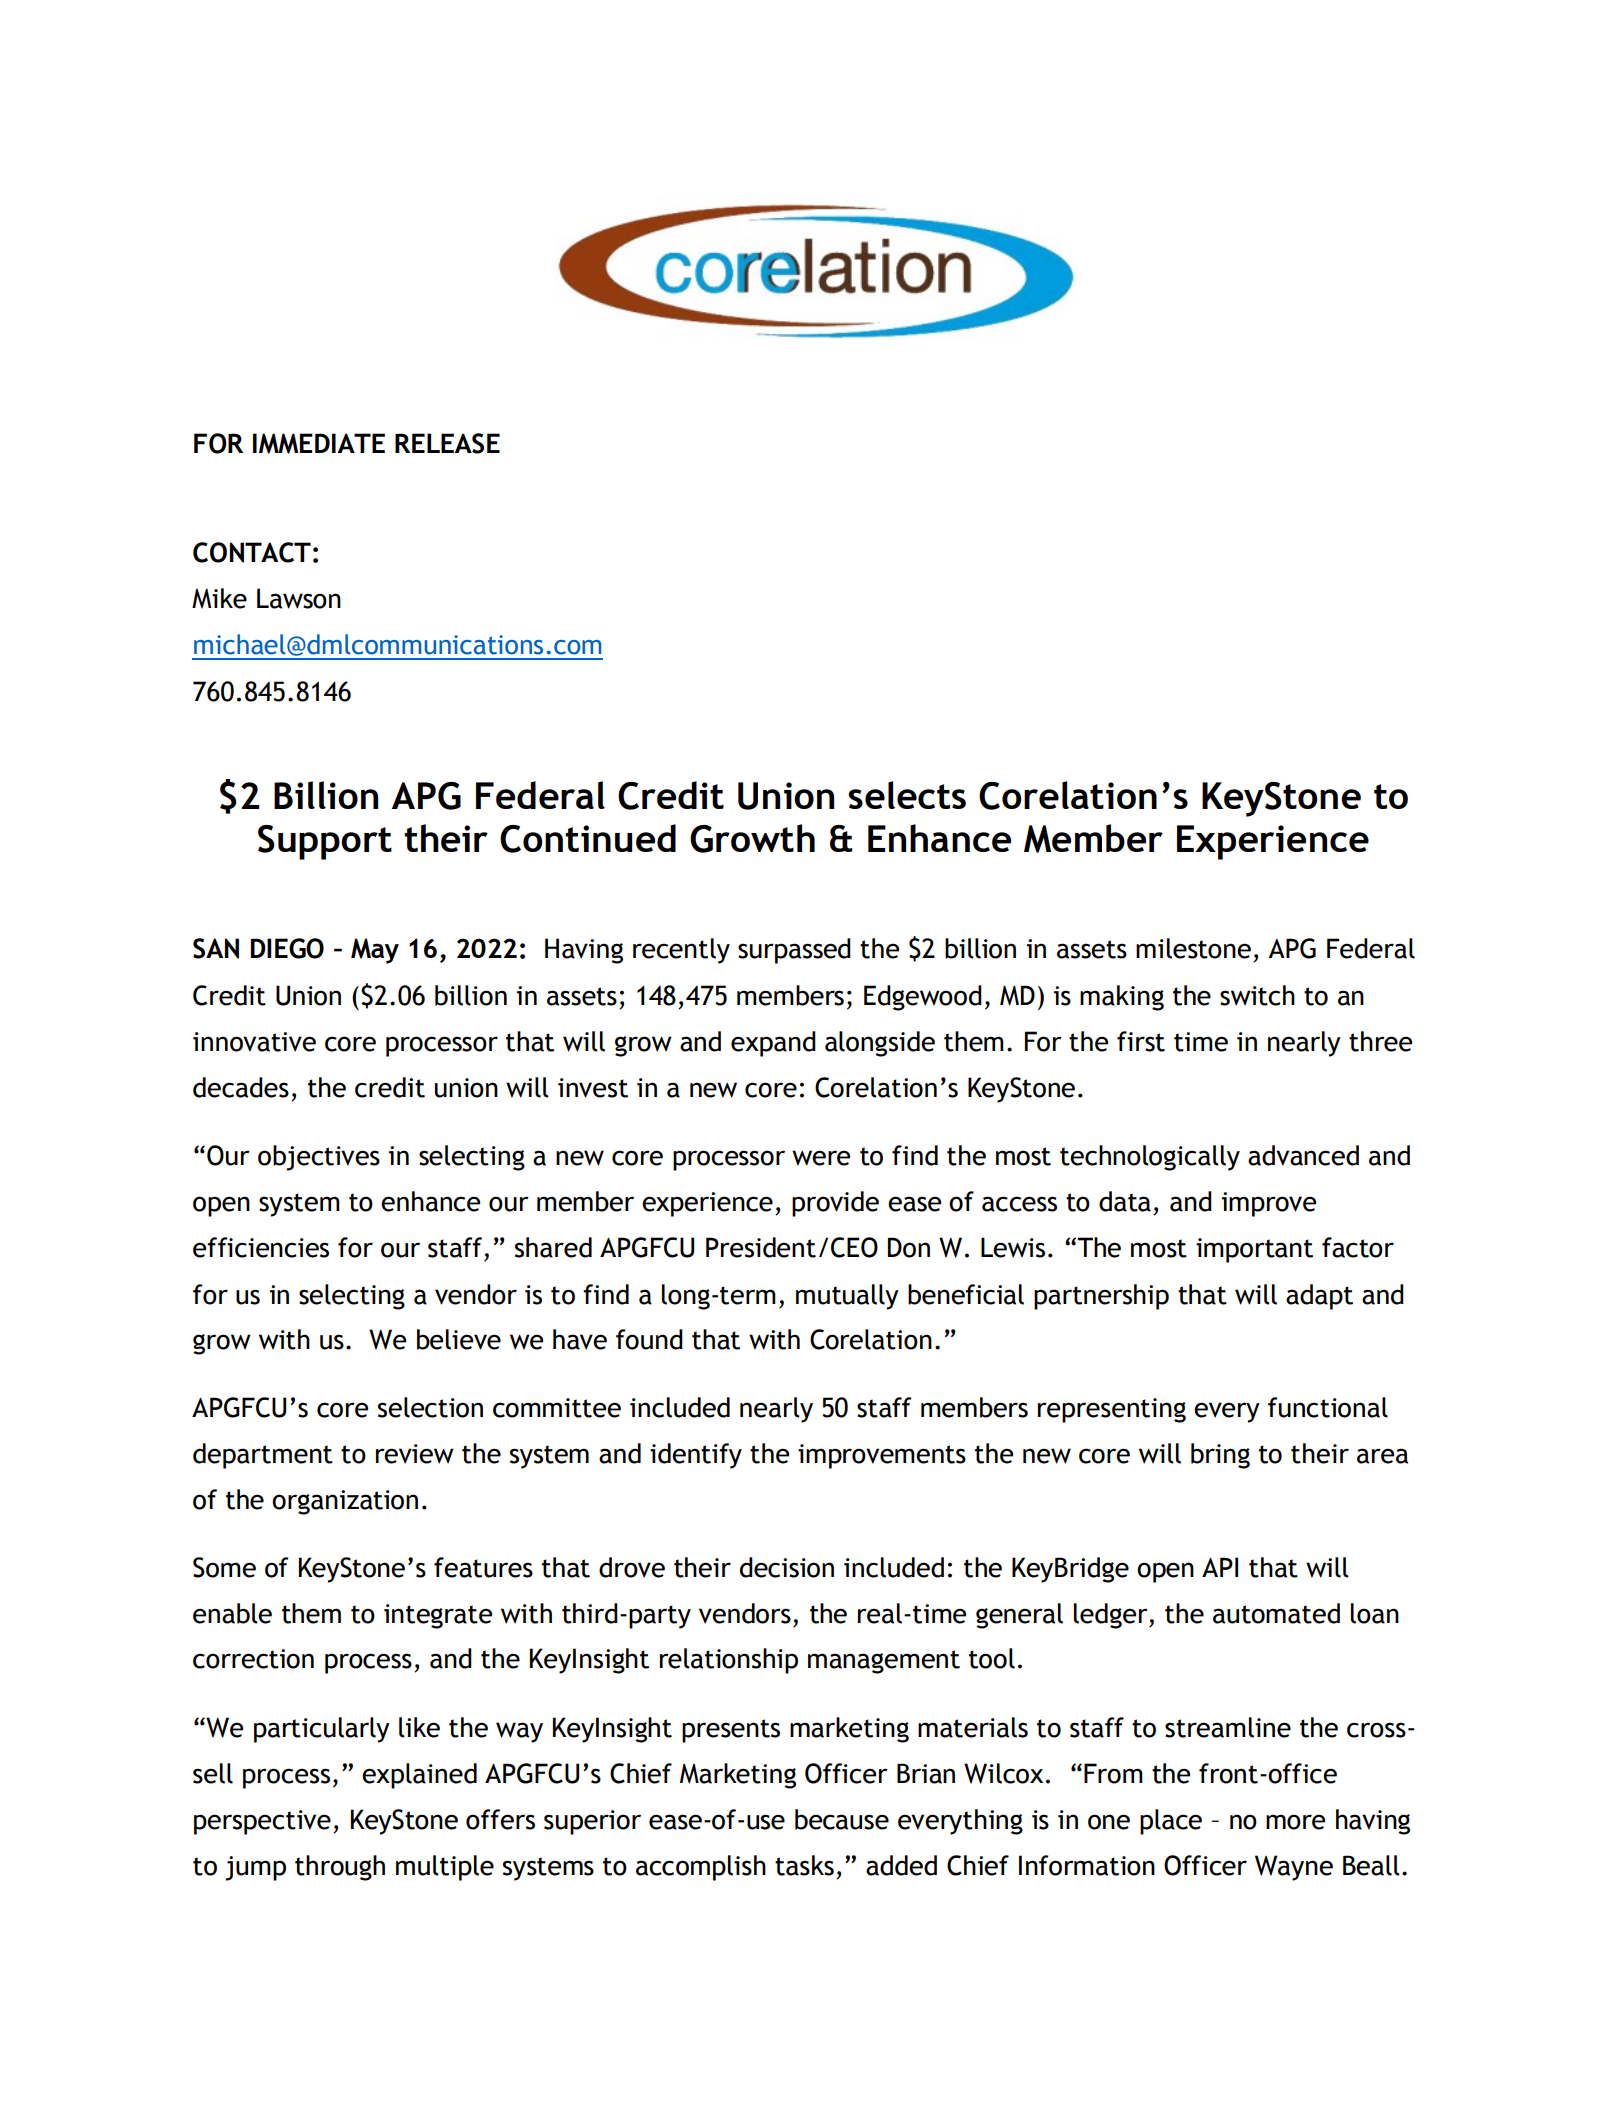 This screenshot has height=2102, width=1624. Describe the element at coordinates (588, 838) in the screenshot. I see `Continued` at that location.
